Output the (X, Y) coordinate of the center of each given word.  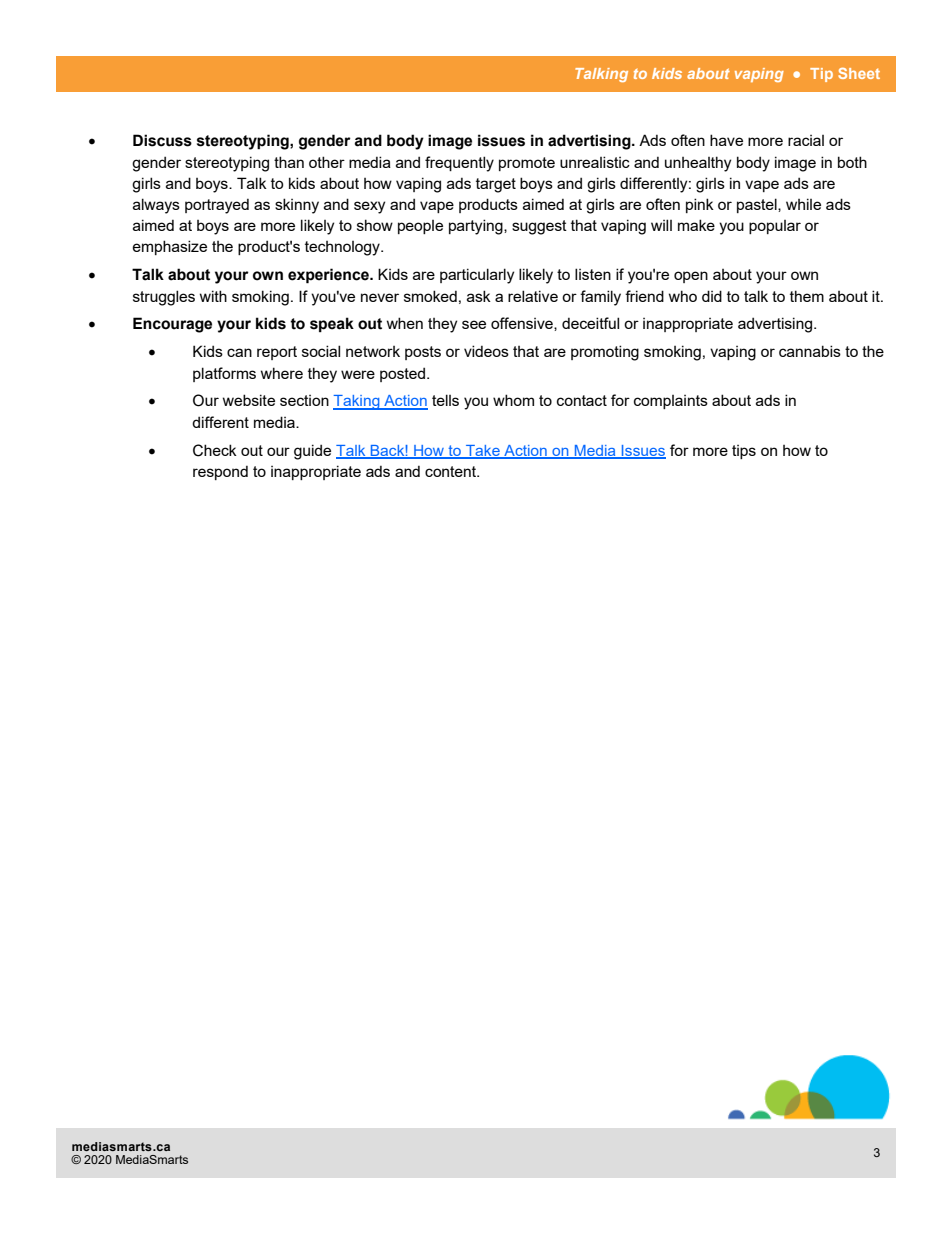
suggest (539, 227)
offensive (523, 324)
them (807, 296)
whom (513, 400)
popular (775, 227)
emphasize (170, 247)
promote (527, 164)
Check (215, 450)
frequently (459, 164)
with (213, 296)
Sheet (859, 73)
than (289, 162)
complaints (671, 402)
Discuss (162, 140)
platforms (224, 374)
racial (806, 140)
